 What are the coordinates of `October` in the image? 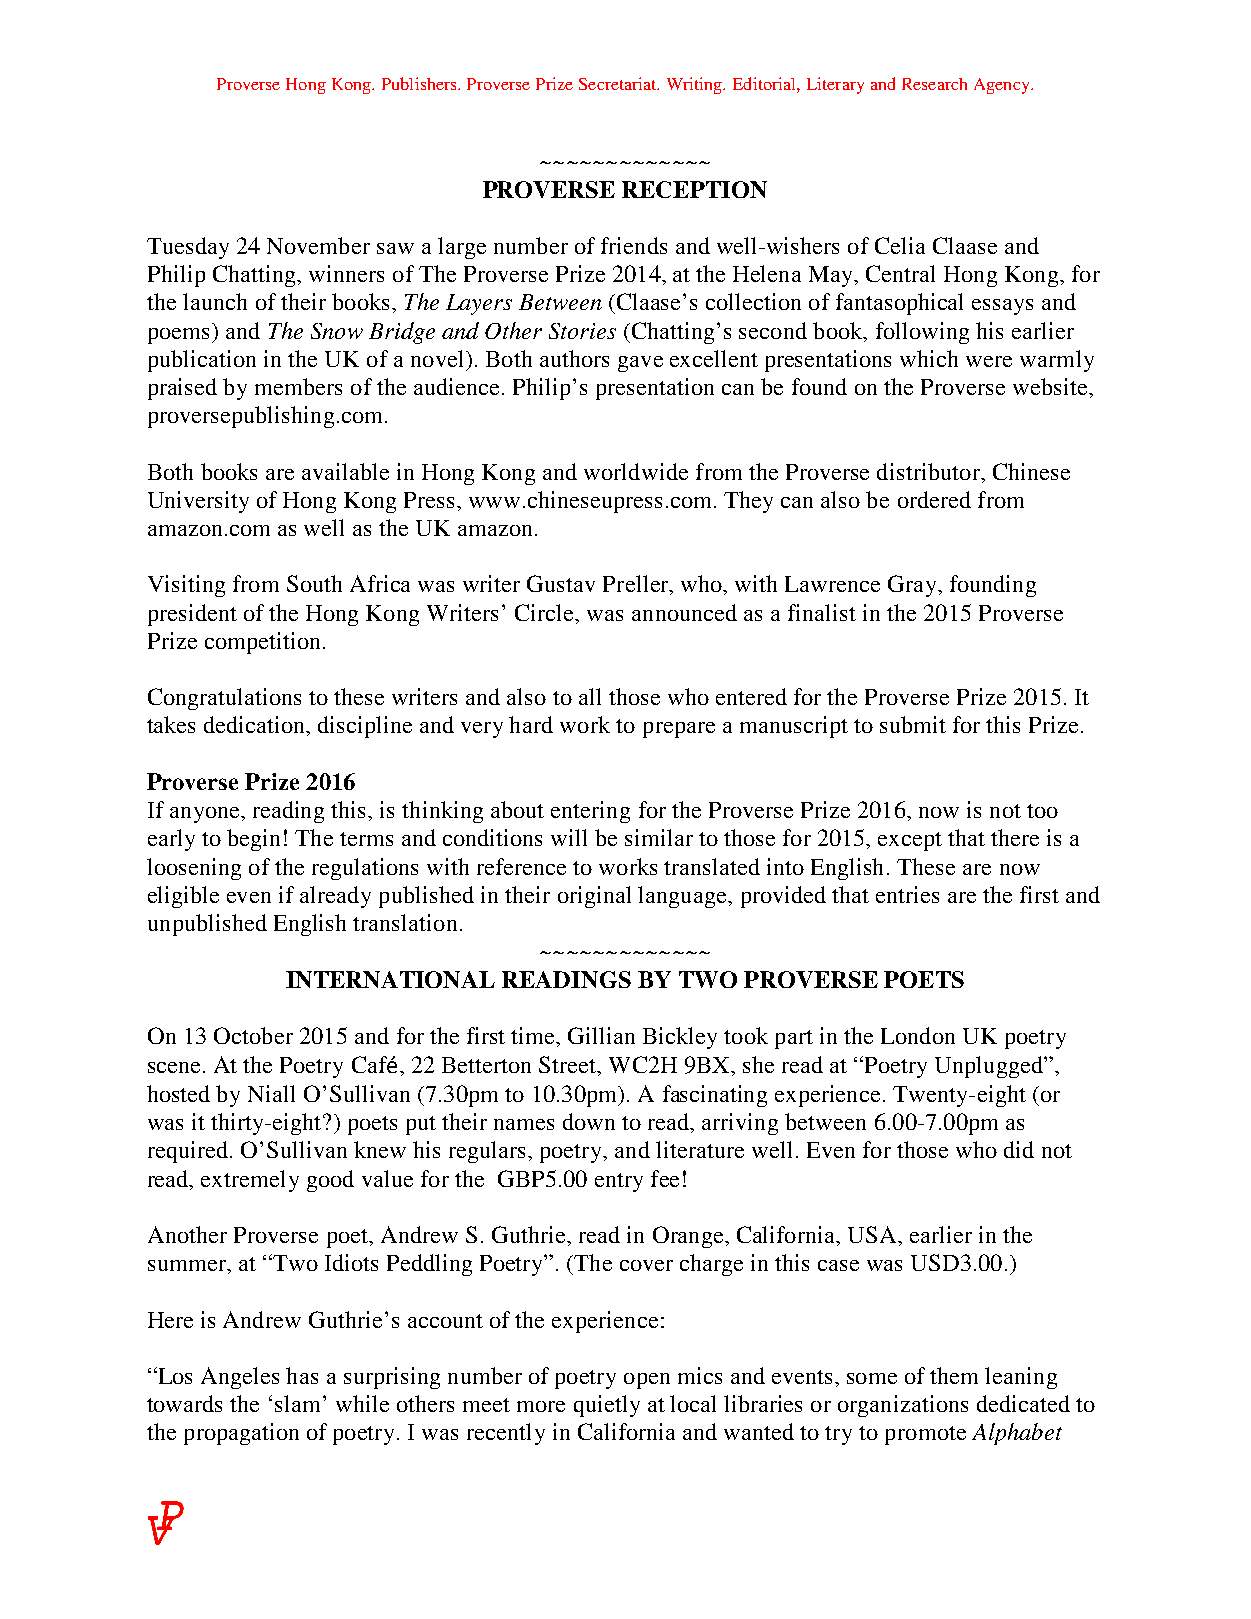 It's located at (253, 1035).
